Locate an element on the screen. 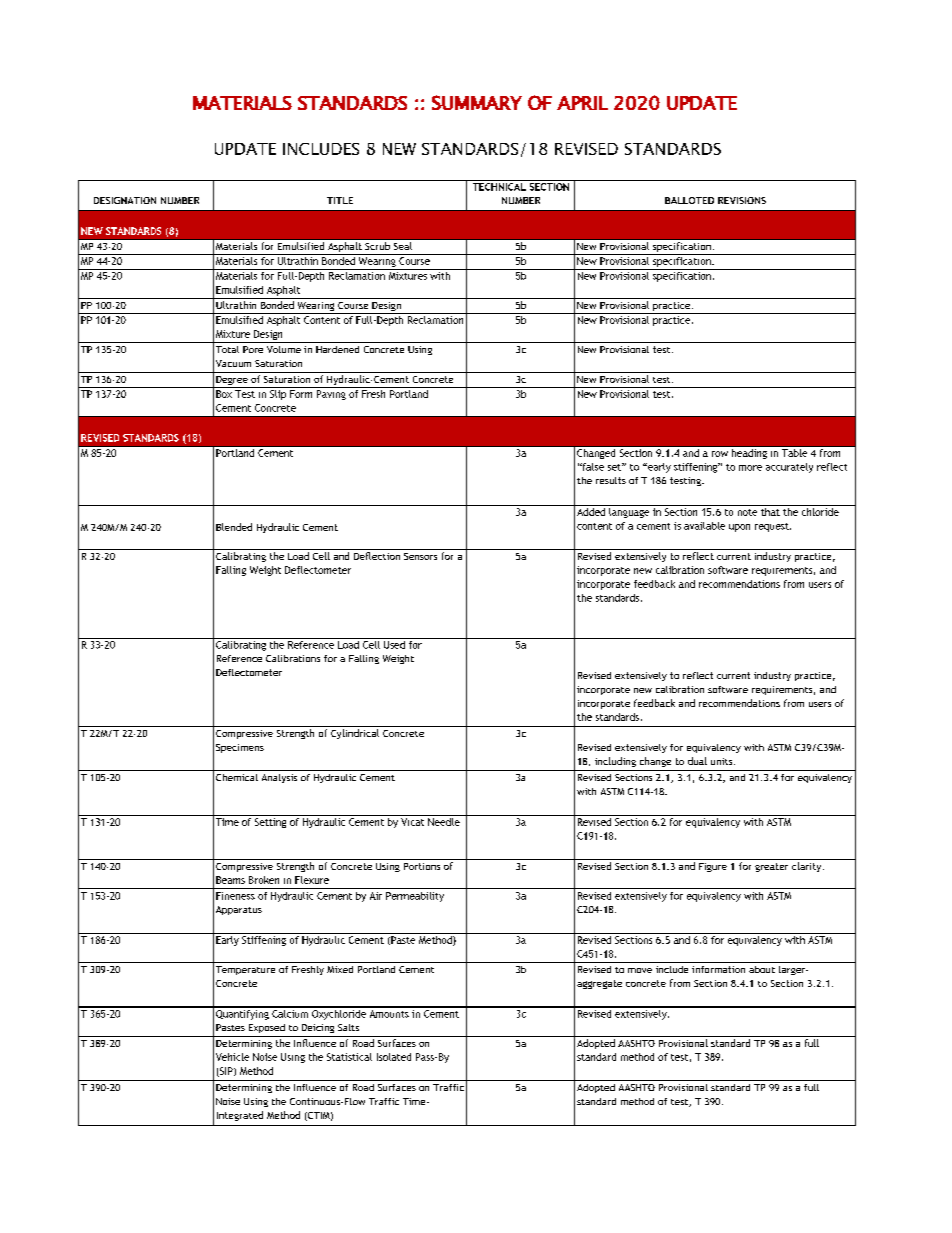 The width and height of the screenshot is (952, 1233). Cylindrical is located at coordinates (355, 734).
